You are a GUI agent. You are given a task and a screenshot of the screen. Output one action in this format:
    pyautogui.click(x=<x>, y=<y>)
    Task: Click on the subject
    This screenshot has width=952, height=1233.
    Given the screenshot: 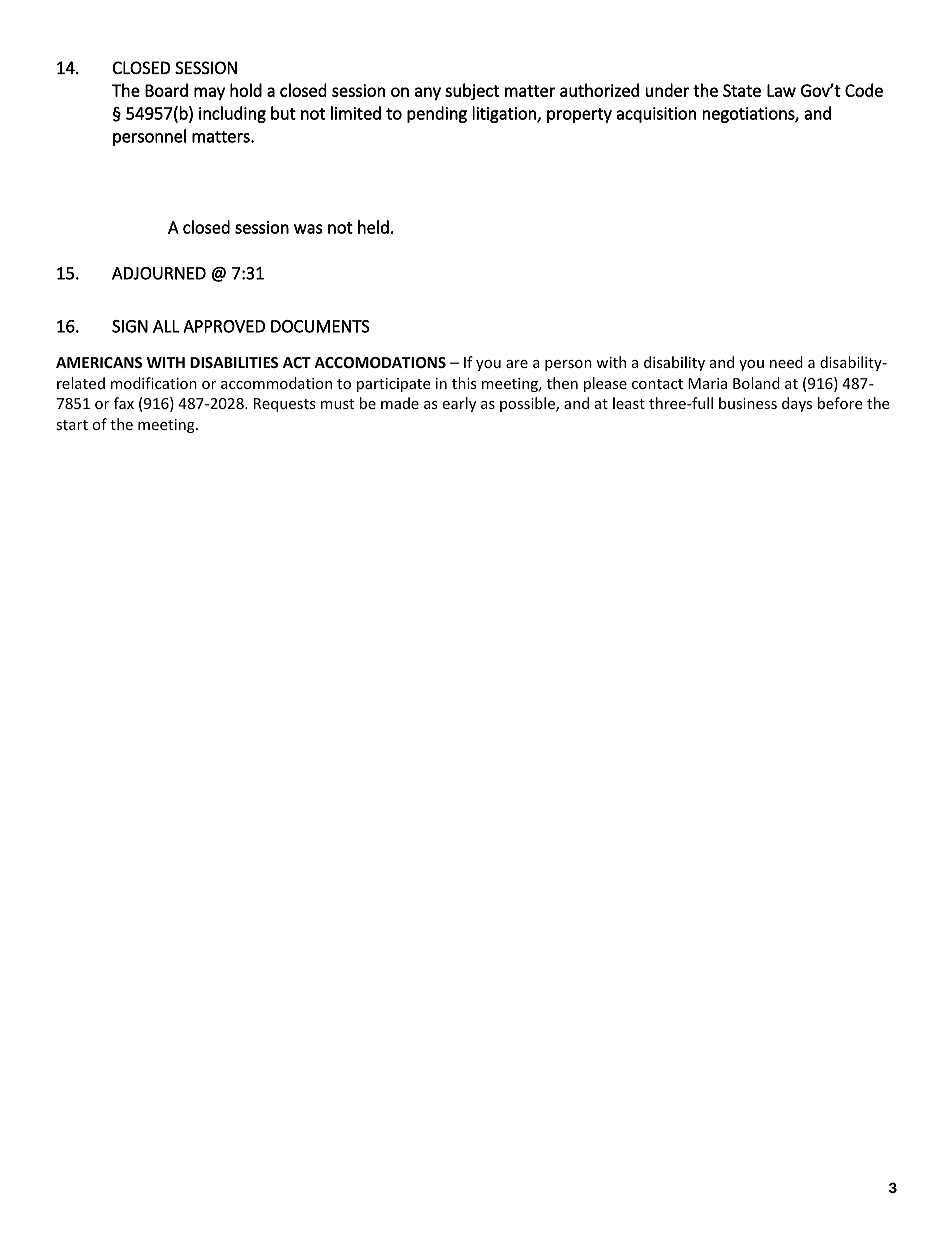 What is the action you would take?
    pyautogui.click(x=472, y=91)
